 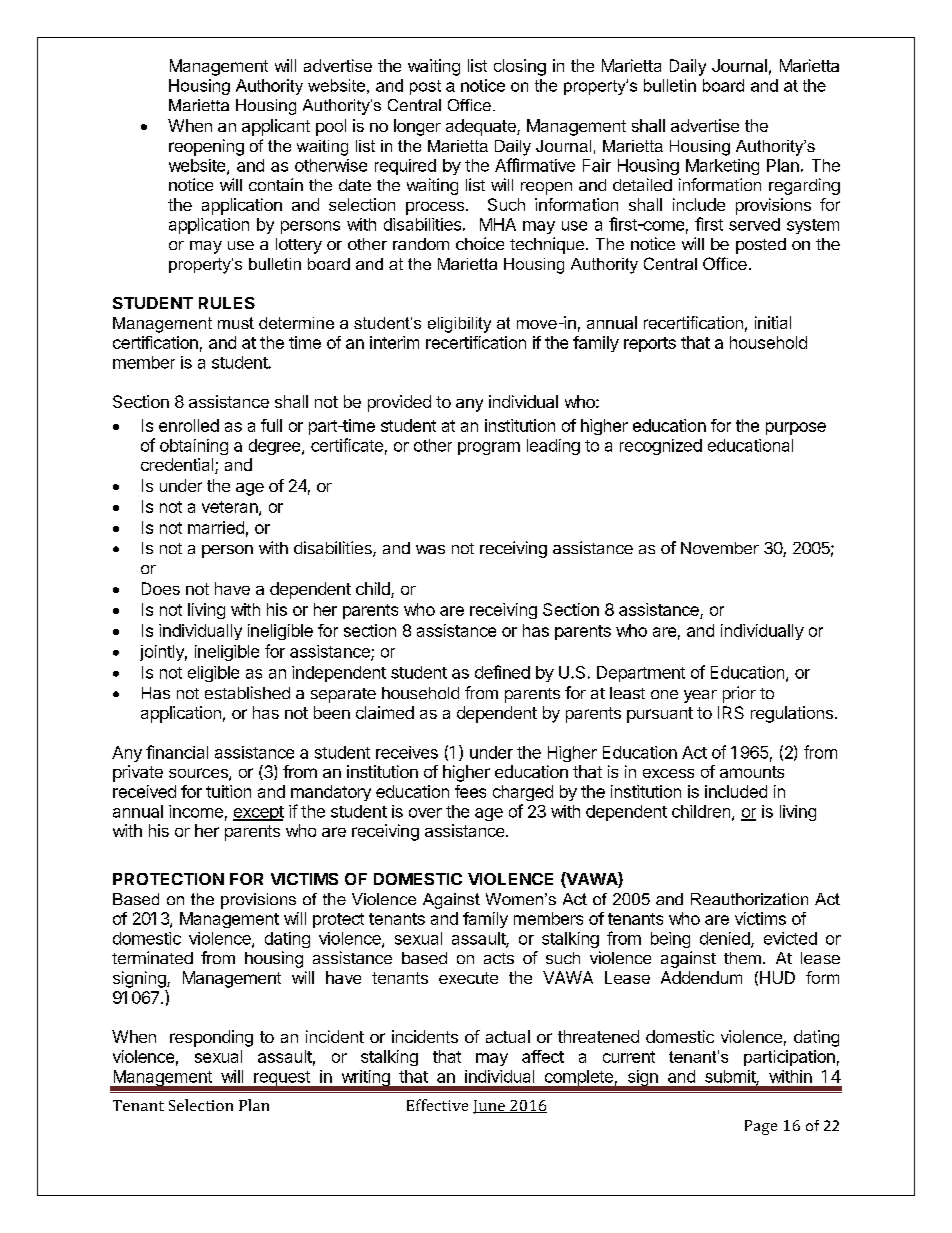 I want to click on Marketing, so click(x=722, y=167).
